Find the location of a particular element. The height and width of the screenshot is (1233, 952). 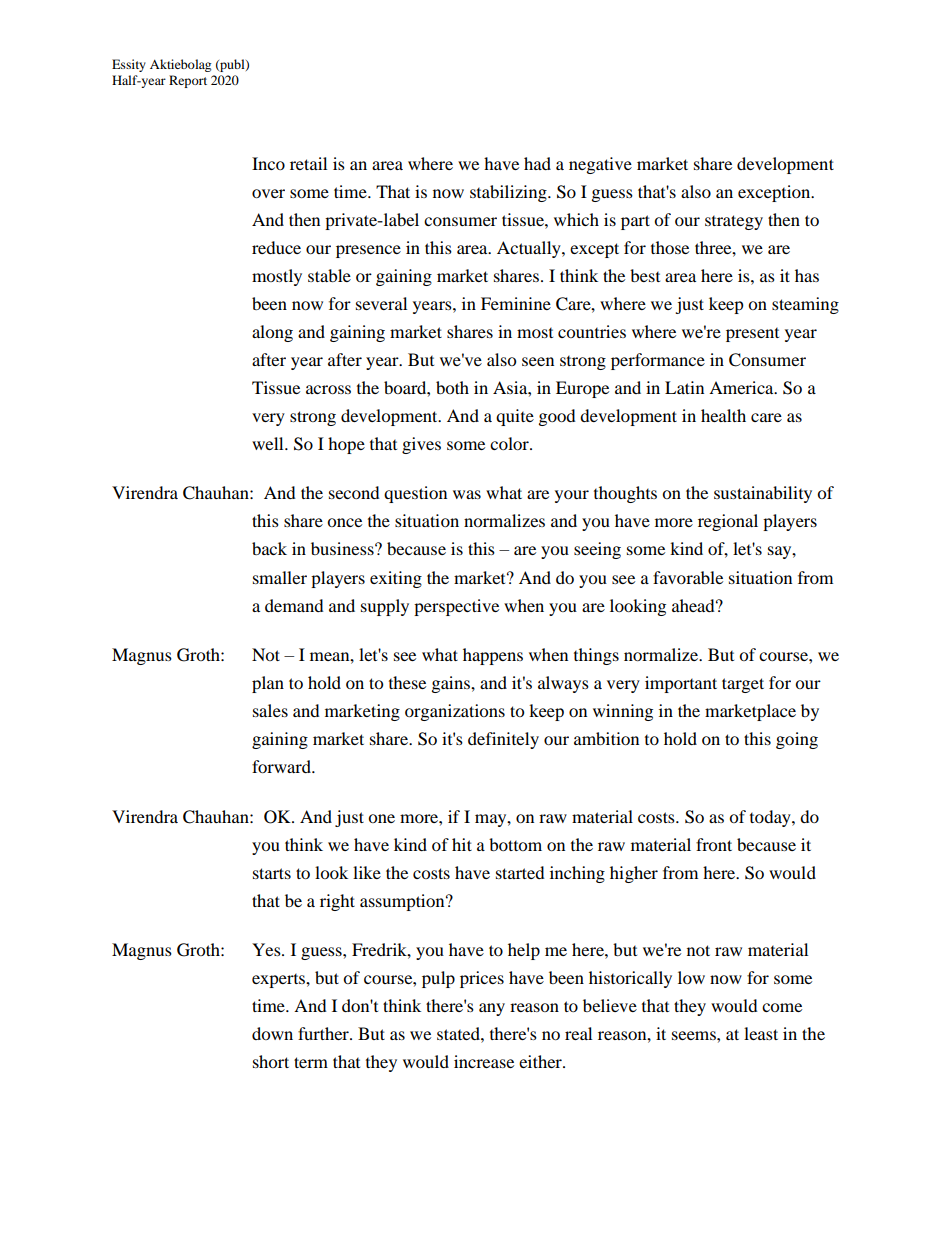

smaller is located at coordinates (280, 577).
